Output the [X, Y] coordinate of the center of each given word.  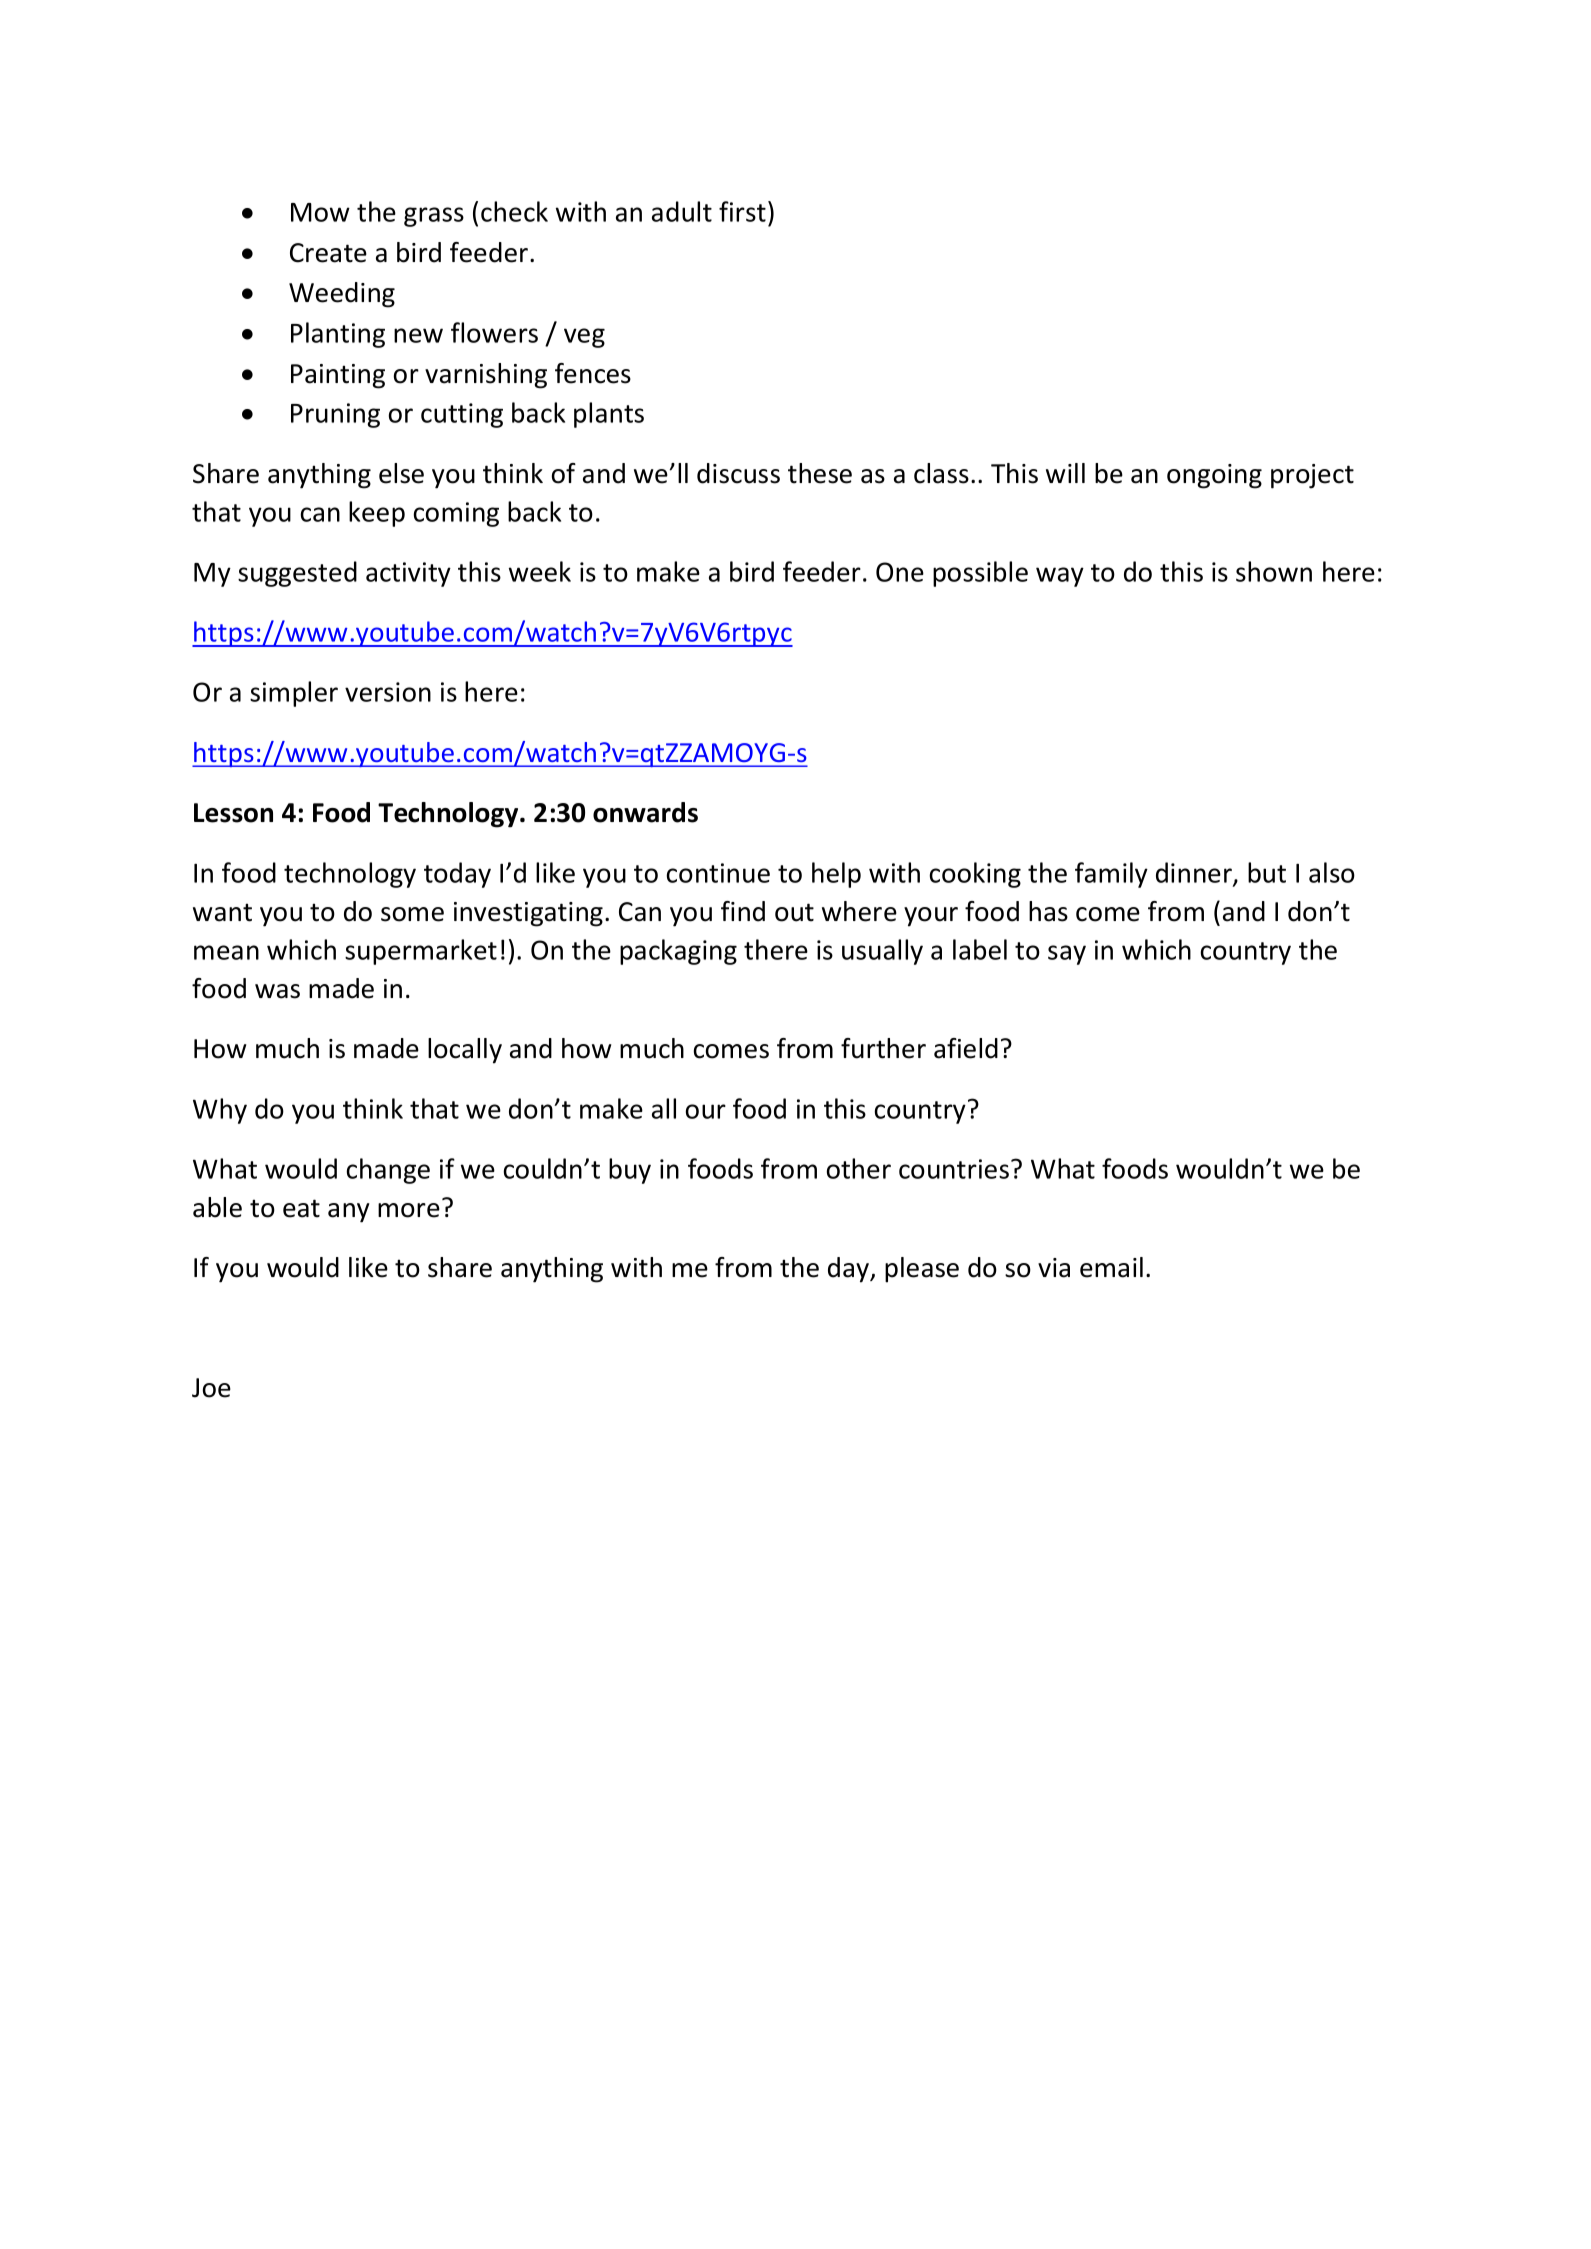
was [277, 991]
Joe [211, 1388]
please [922, 1270]
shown [1274, 571]
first [742, 211]
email [1111, 1267]
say [1067, 955]
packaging [678, 952]
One [900, 572]
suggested [297, 574]
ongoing [1214, 476]
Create [328, 253]
